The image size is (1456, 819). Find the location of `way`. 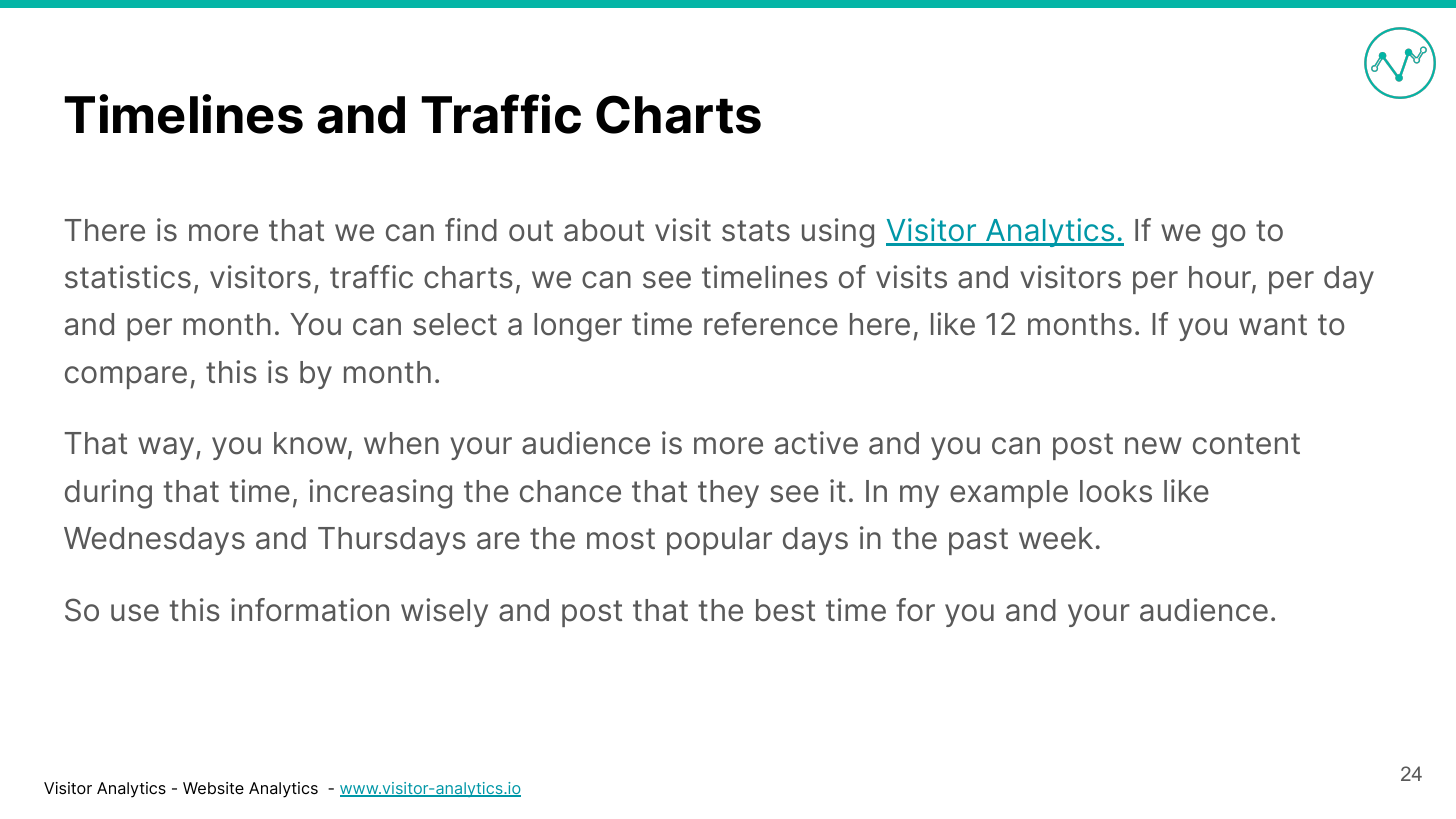

way is located at coordinates (167, 448).
